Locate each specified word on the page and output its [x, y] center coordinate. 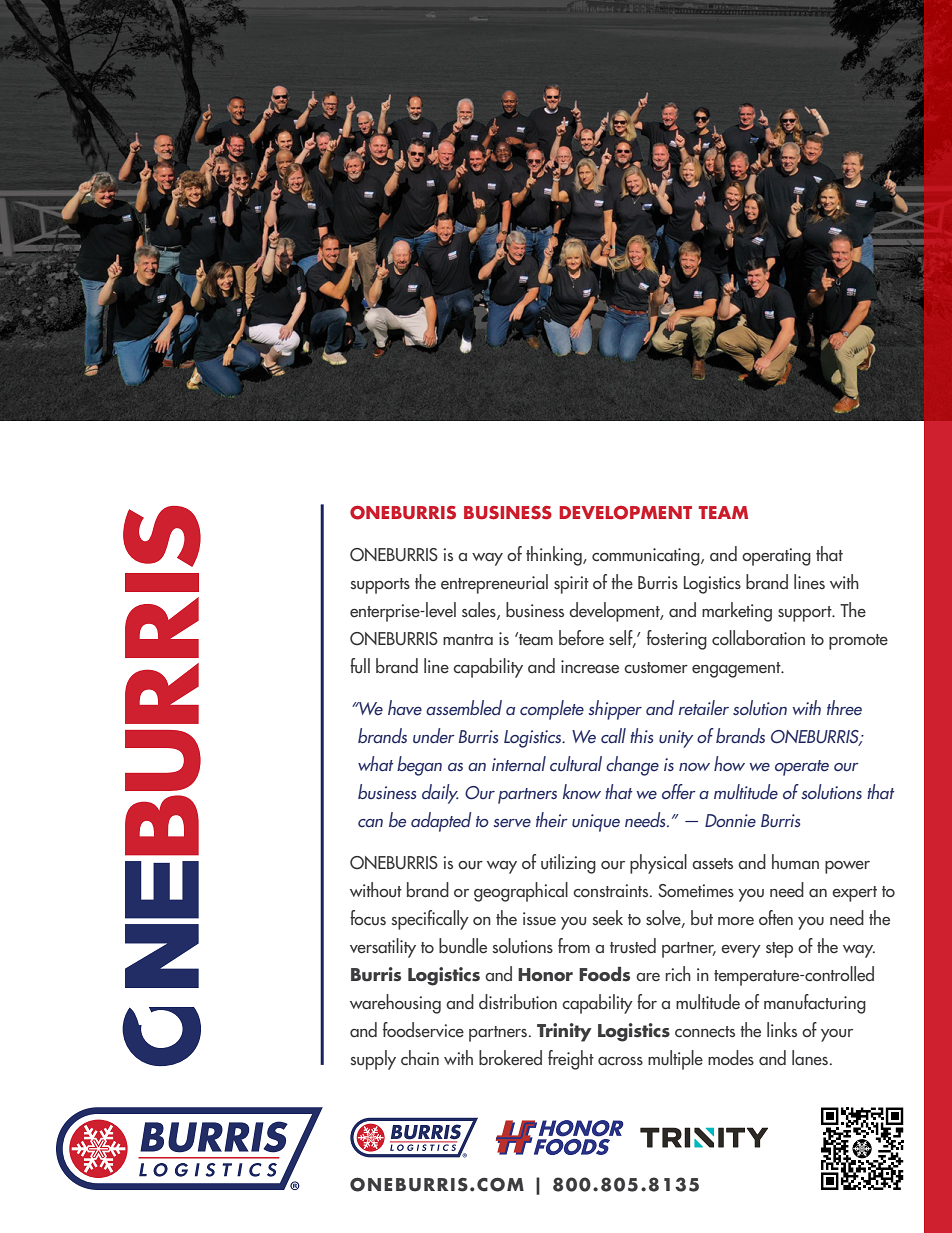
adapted [441, 822]
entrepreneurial [494, 584]
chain [420, 1058]
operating [776, 557]
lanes [810, 1058]
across [620, 1061]
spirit [571, 585]
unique [596, 823]
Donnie [730, 820]
